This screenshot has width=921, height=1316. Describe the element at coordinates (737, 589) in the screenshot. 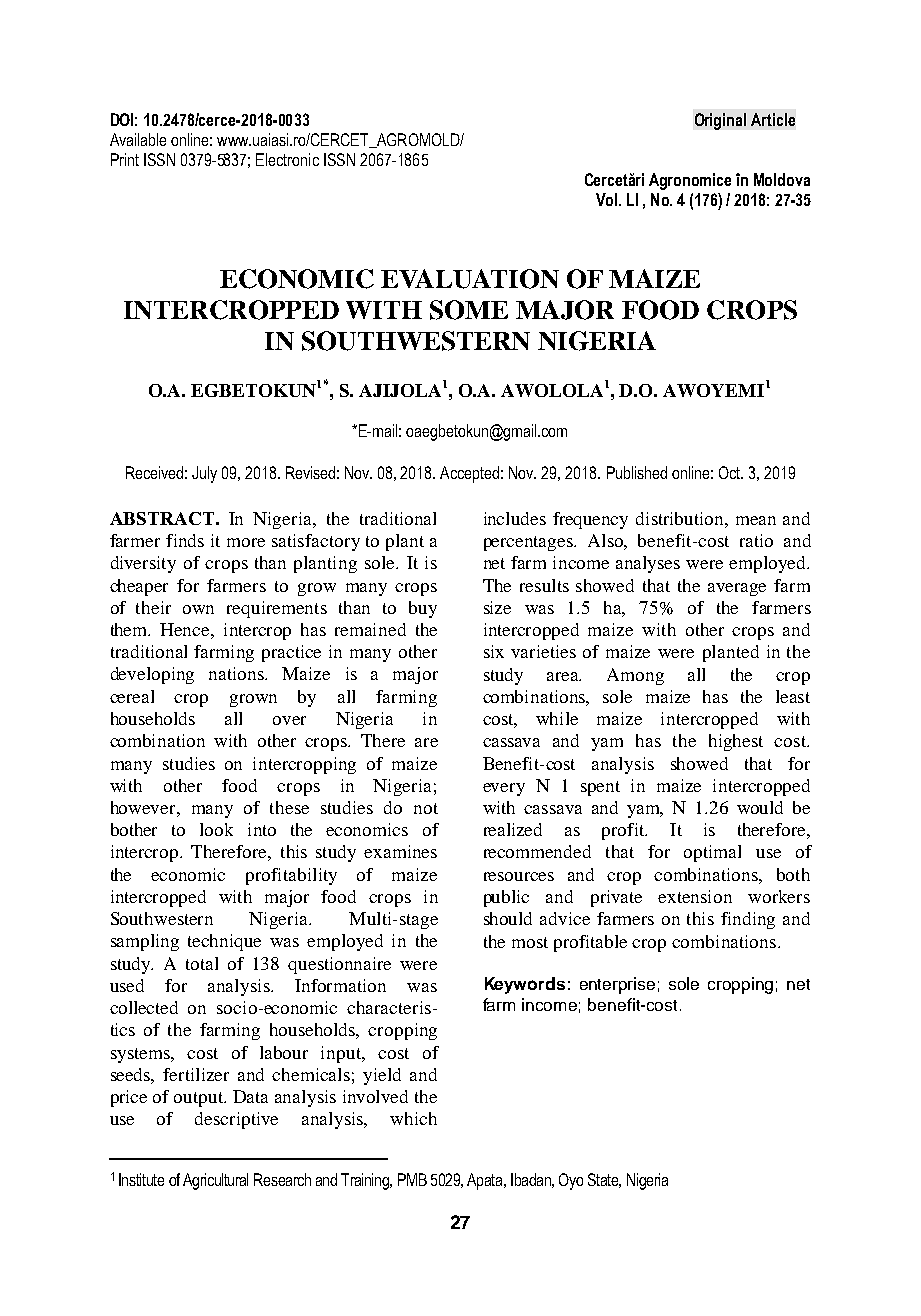

I see `average` at that location.
